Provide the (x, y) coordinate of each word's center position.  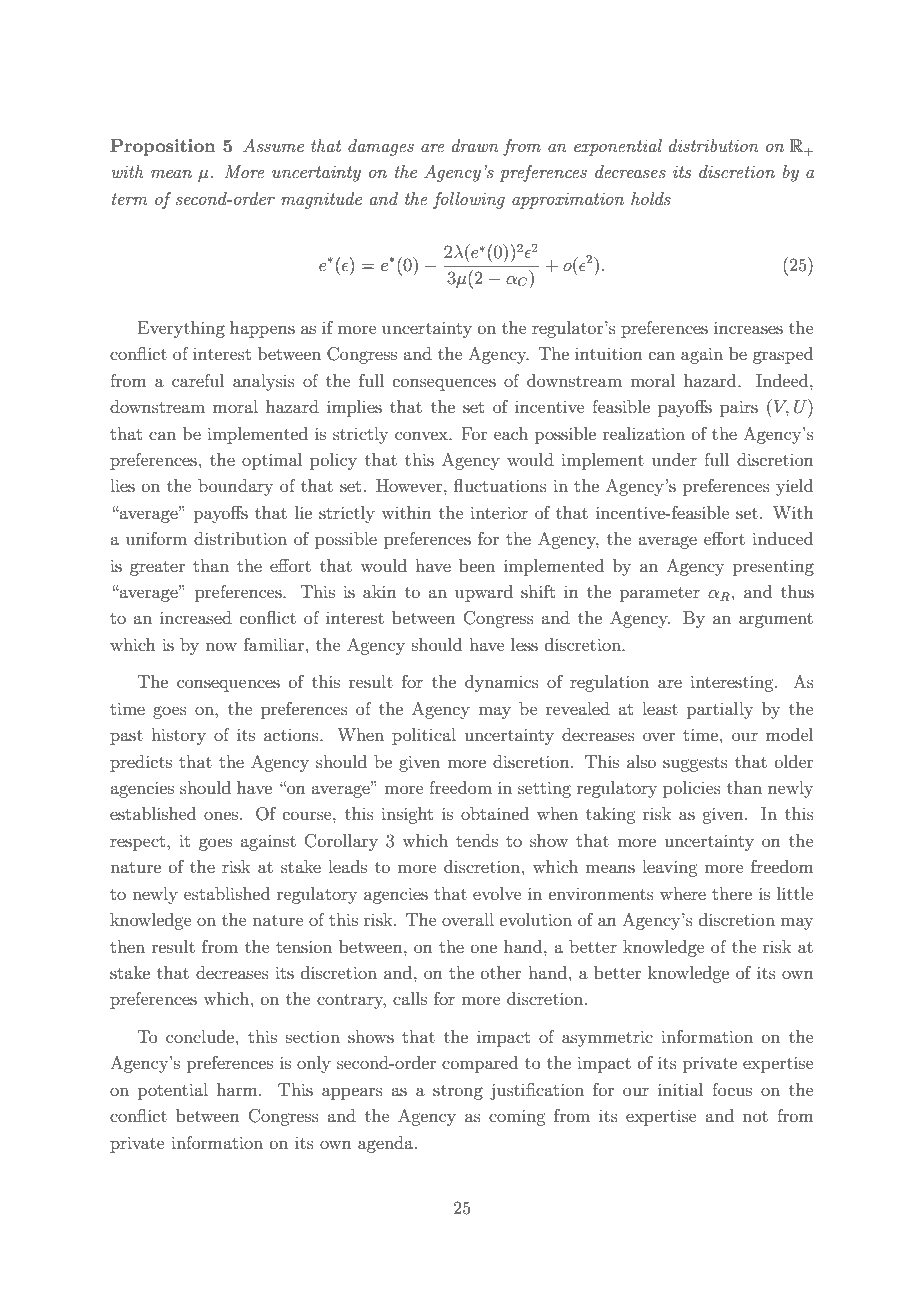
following (469, 200)
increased (196, 617)
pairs (739, 408)
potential (173, 1091)
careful (198, 380)
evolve (497, 893)
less (524, 644)
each (511, 433)
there (732, 893)
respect (139, 843)
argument (776, 620)
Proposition (163, 147)
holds (651, 198)
